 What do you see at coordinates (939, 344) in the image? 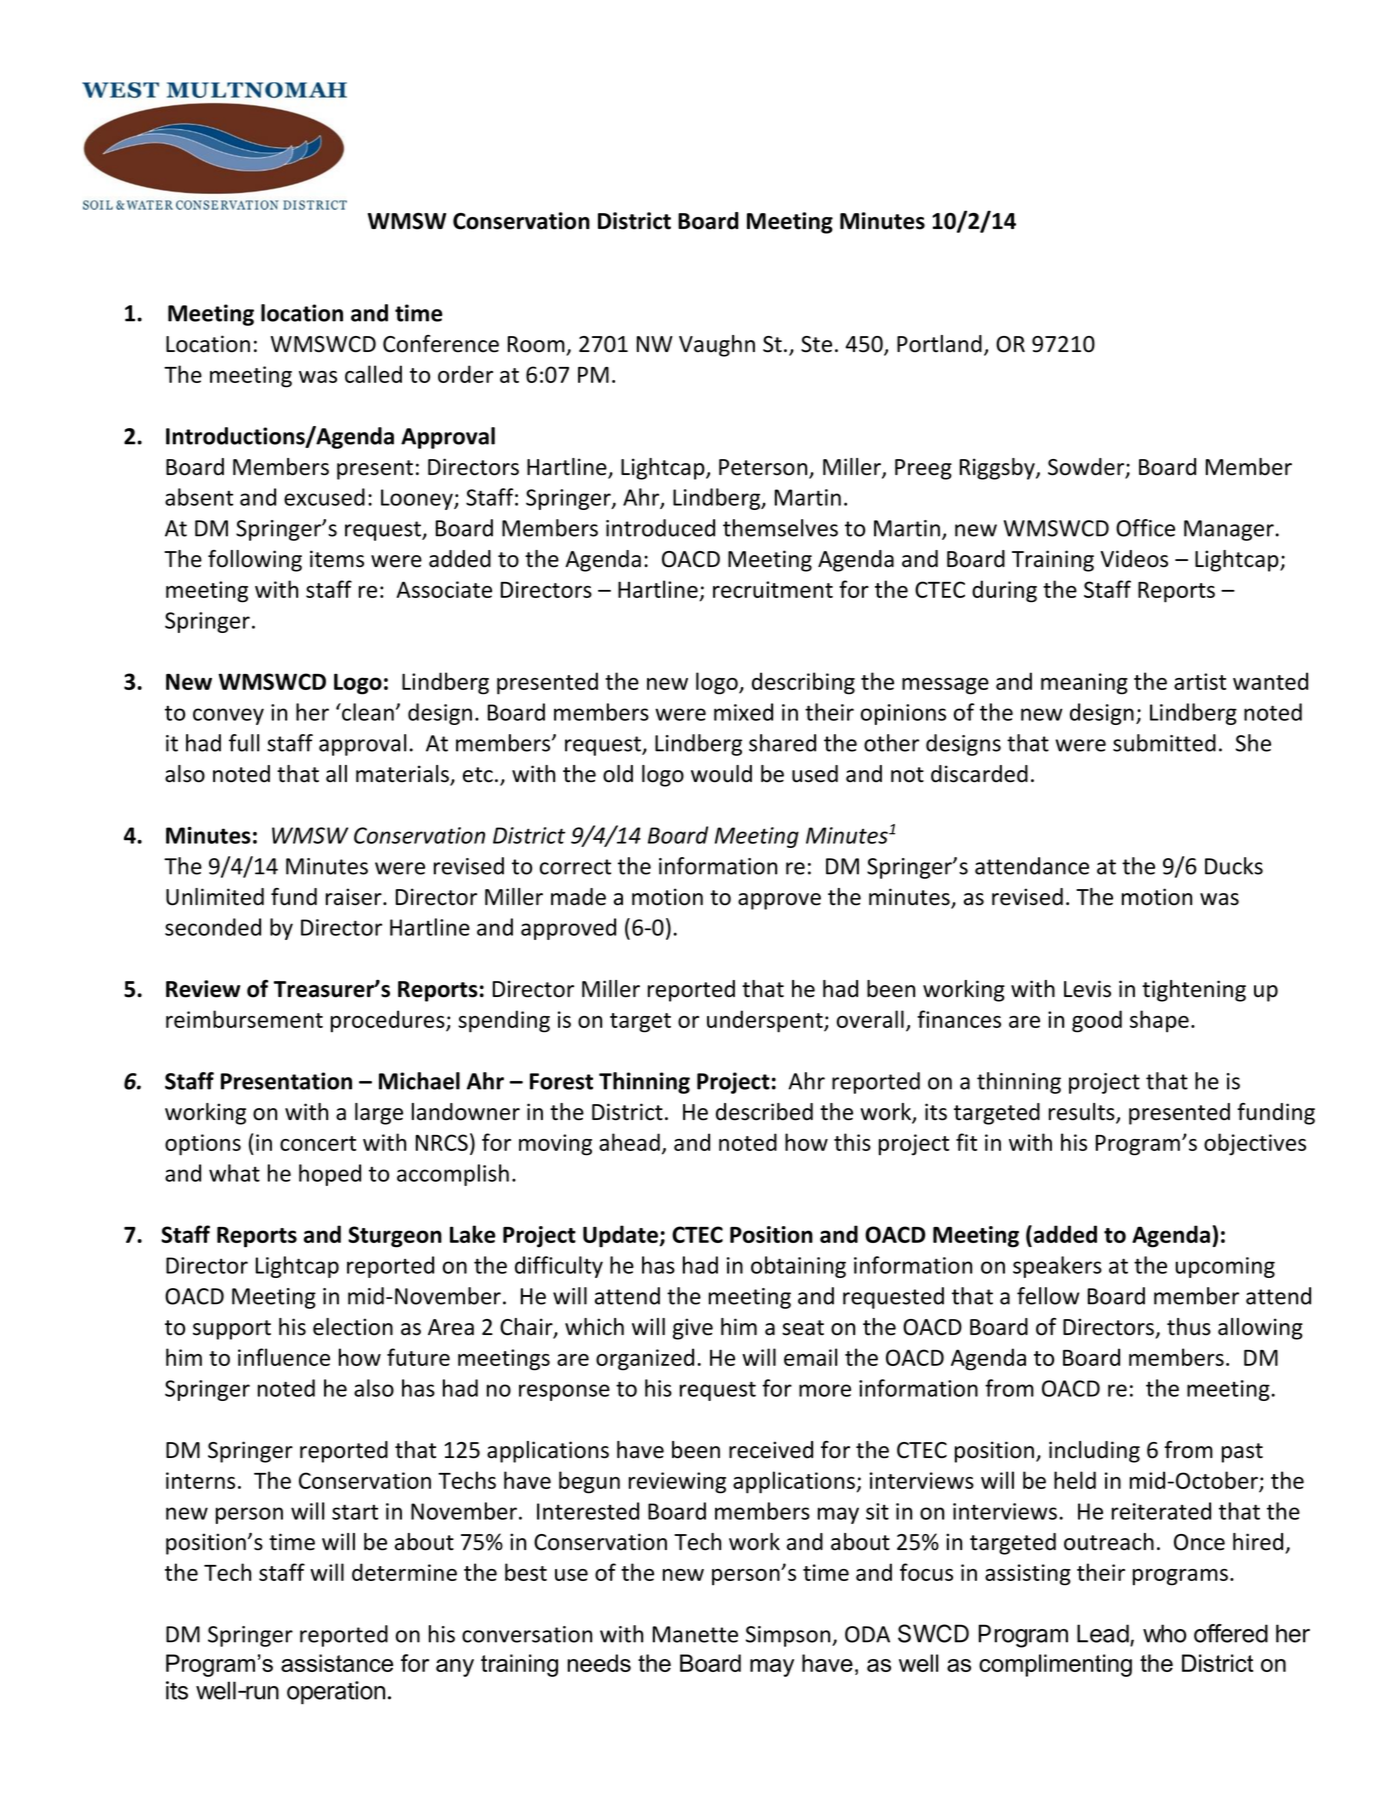
I see `Portland` at bounding box center [939, 344].
